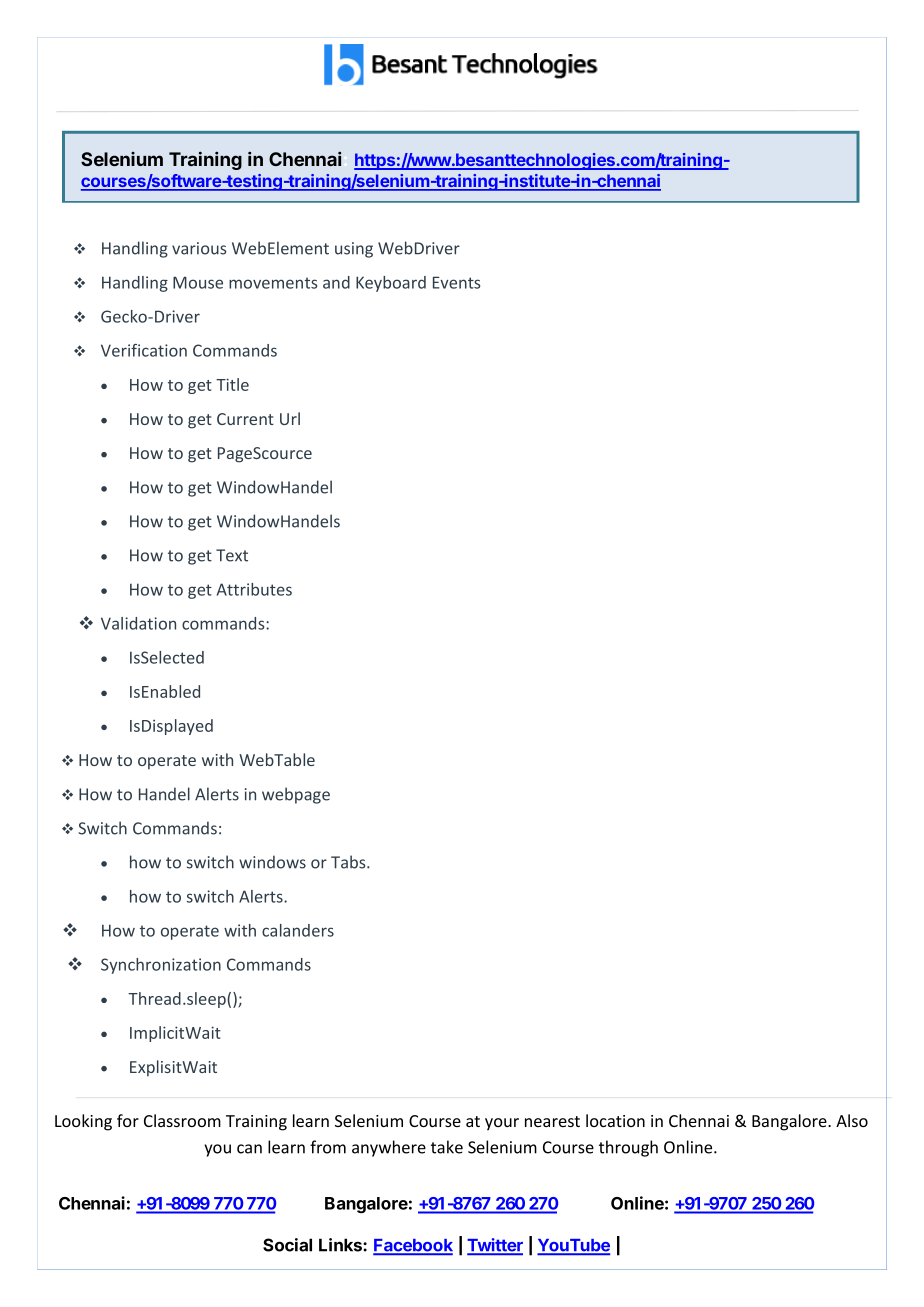  I want to click on windows, so click(272, 862).
